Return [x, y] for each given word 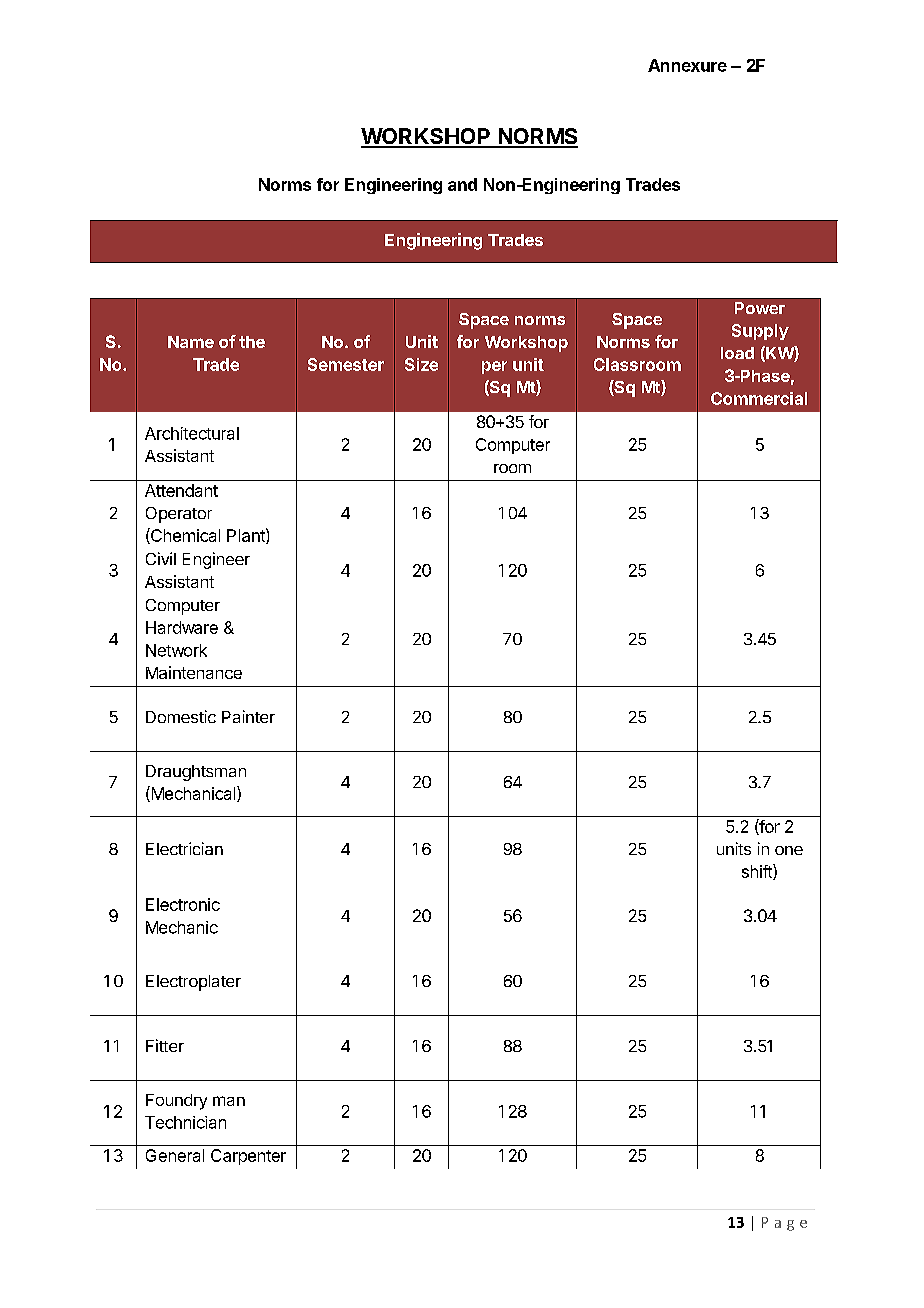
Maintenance [194, 672]
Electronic [183, 904]
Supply [760, 332]
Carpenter [248, 1157]
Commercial [759, 398]
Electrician [184, 848]
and [462, 184]
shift [758, 872]
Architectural [192, 433]
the [252, 342]
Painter [248, 716]
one [789, 850]
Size [421, 364]
